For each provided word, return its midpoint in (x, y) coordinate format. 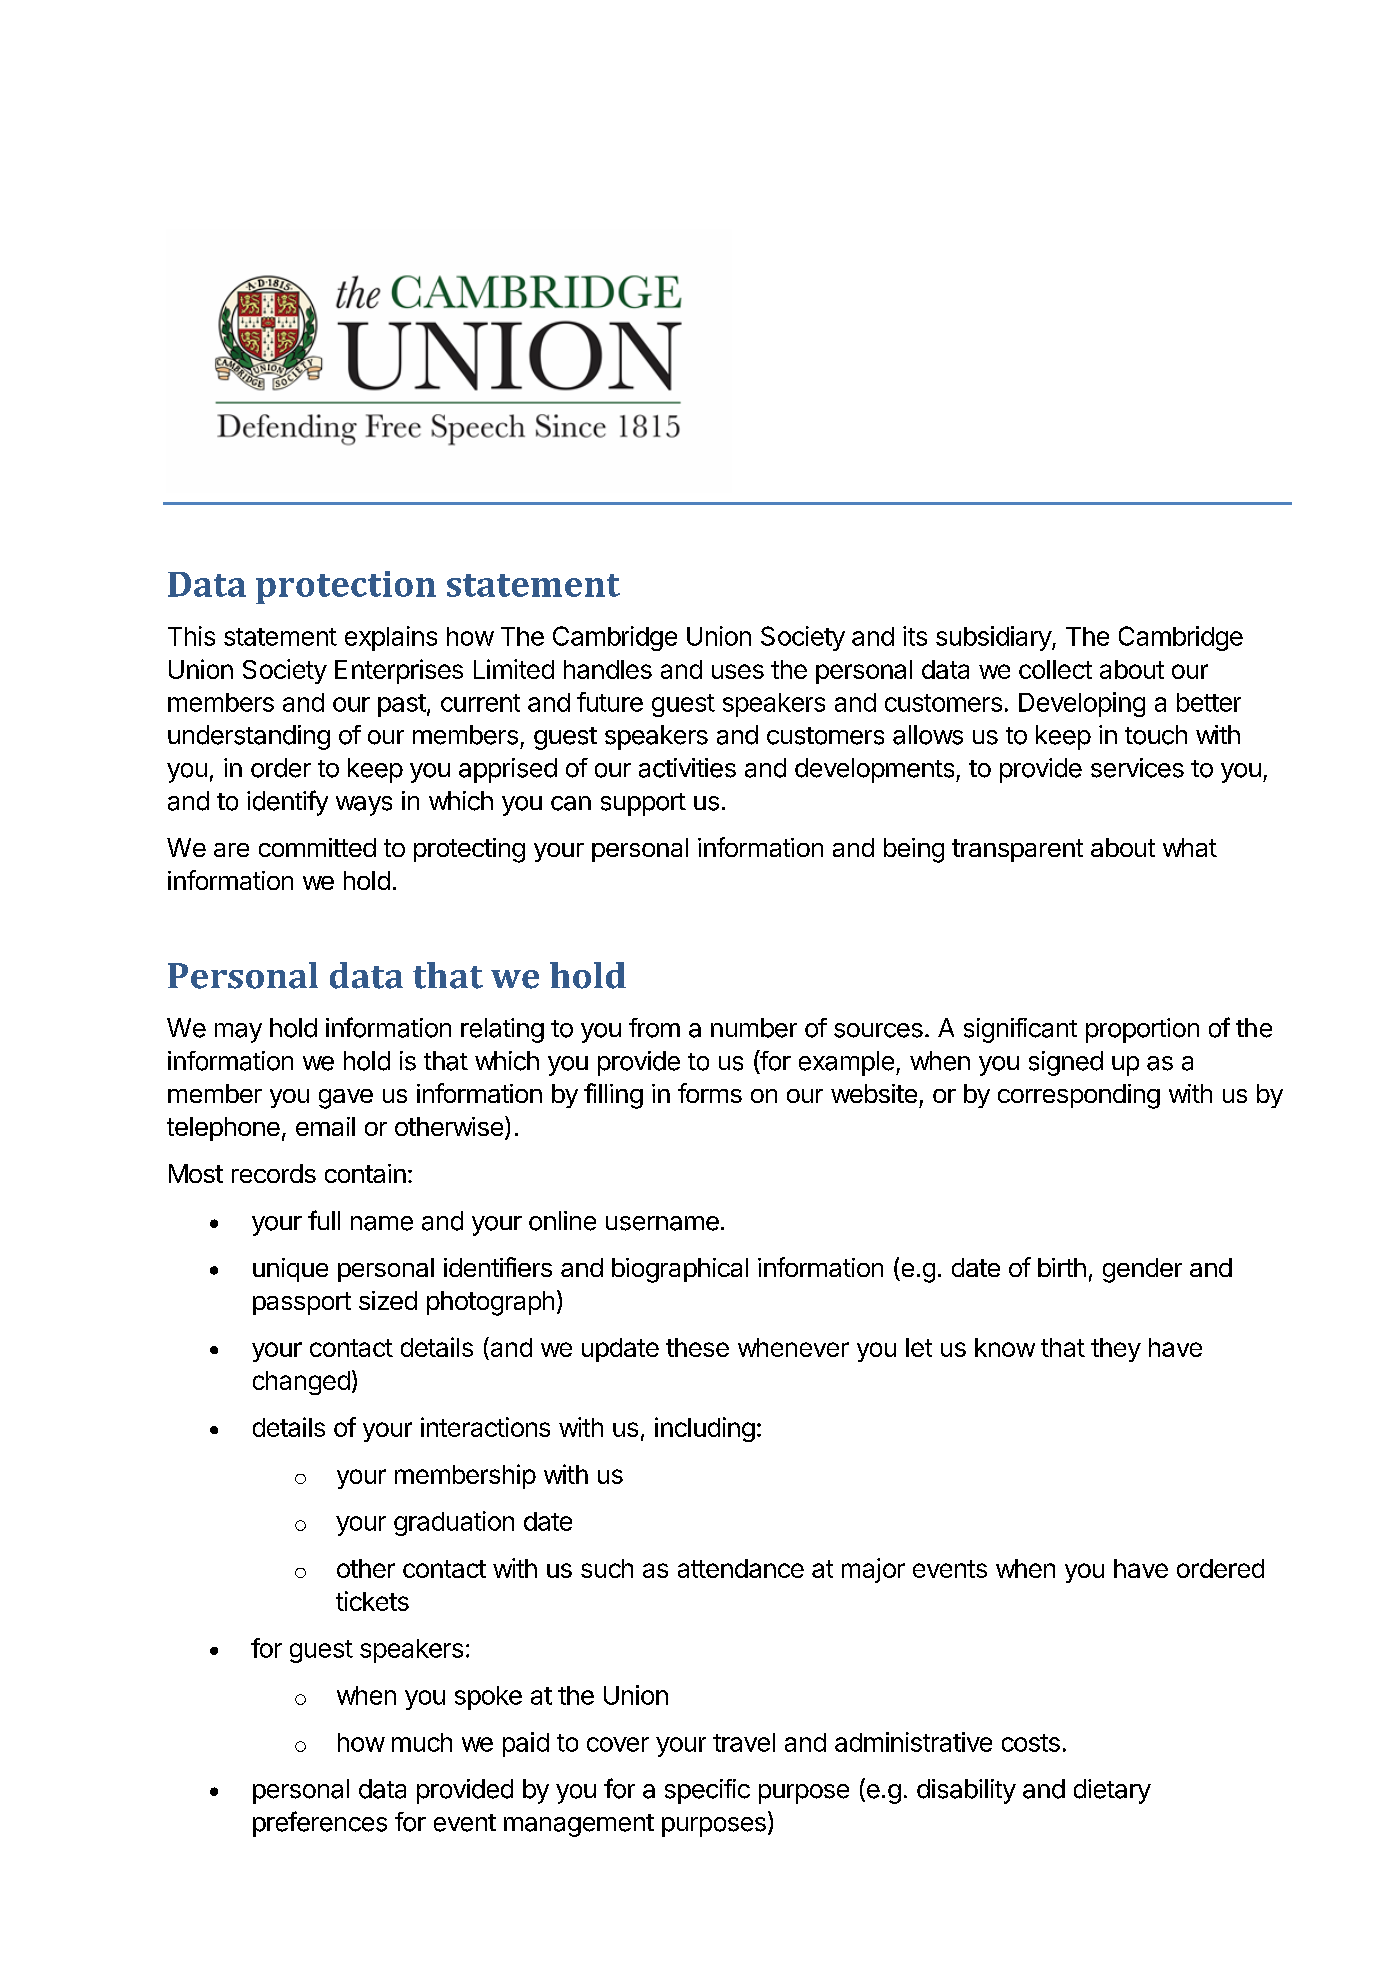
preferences (320, 1824)
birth (1062, 1267)
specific (707, 1791)
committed (317, 847)
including (705, 1429)
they (1116, 1350)
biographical (680, 1270)
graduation (454, 1523)
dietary (1112, 1791)
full (324, 1220)
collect (1055, 669)
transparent (1017, 850)
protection (346, 587)
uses (738, 671)
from (654, 1028)
